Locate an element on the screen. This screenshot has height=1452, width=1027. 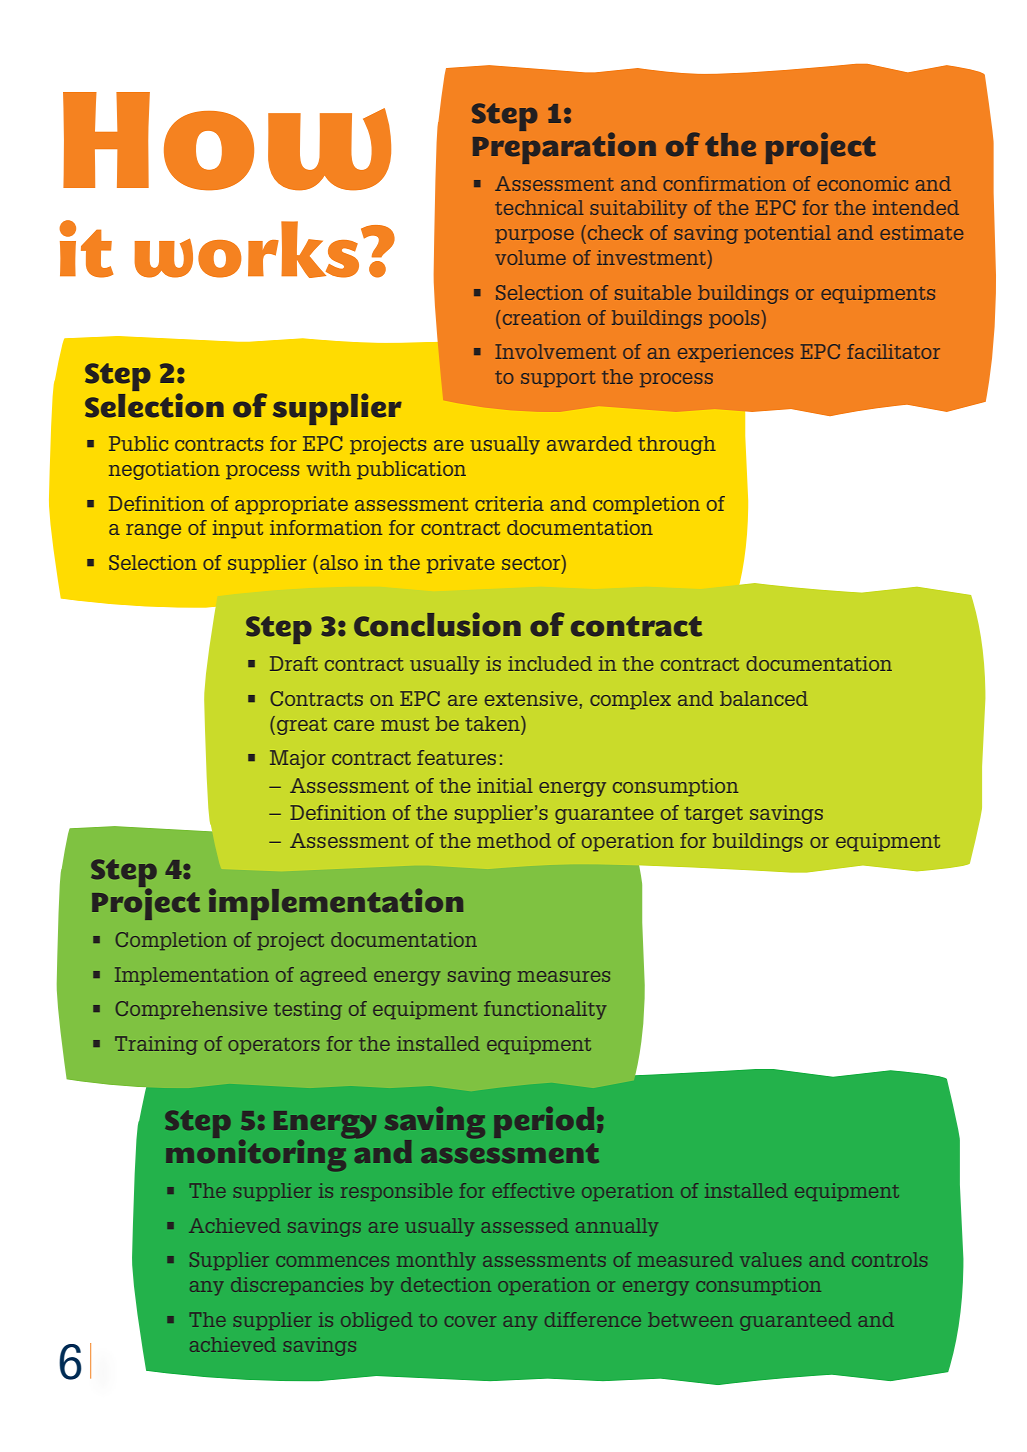
How is located at coordinates (227, 141).
